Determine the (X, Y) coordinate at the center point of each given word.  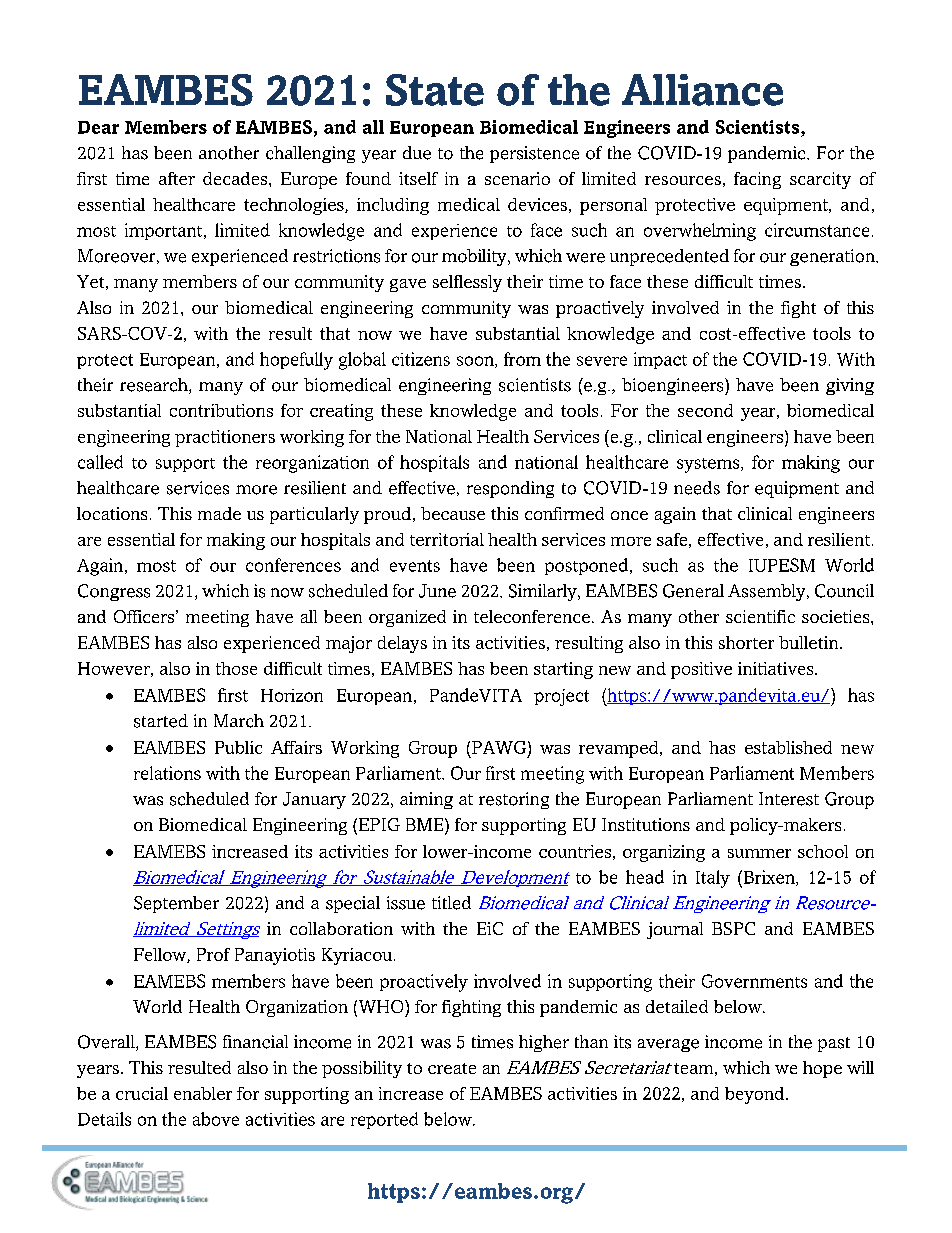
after (177, 178)
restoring (514, 800)
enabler (203, 1093)
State (435, 90)
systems (709, 465)
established (788, 747)
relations (167, 773)
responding (510, 489)
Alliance (702, 90)
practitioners (225, 438)
